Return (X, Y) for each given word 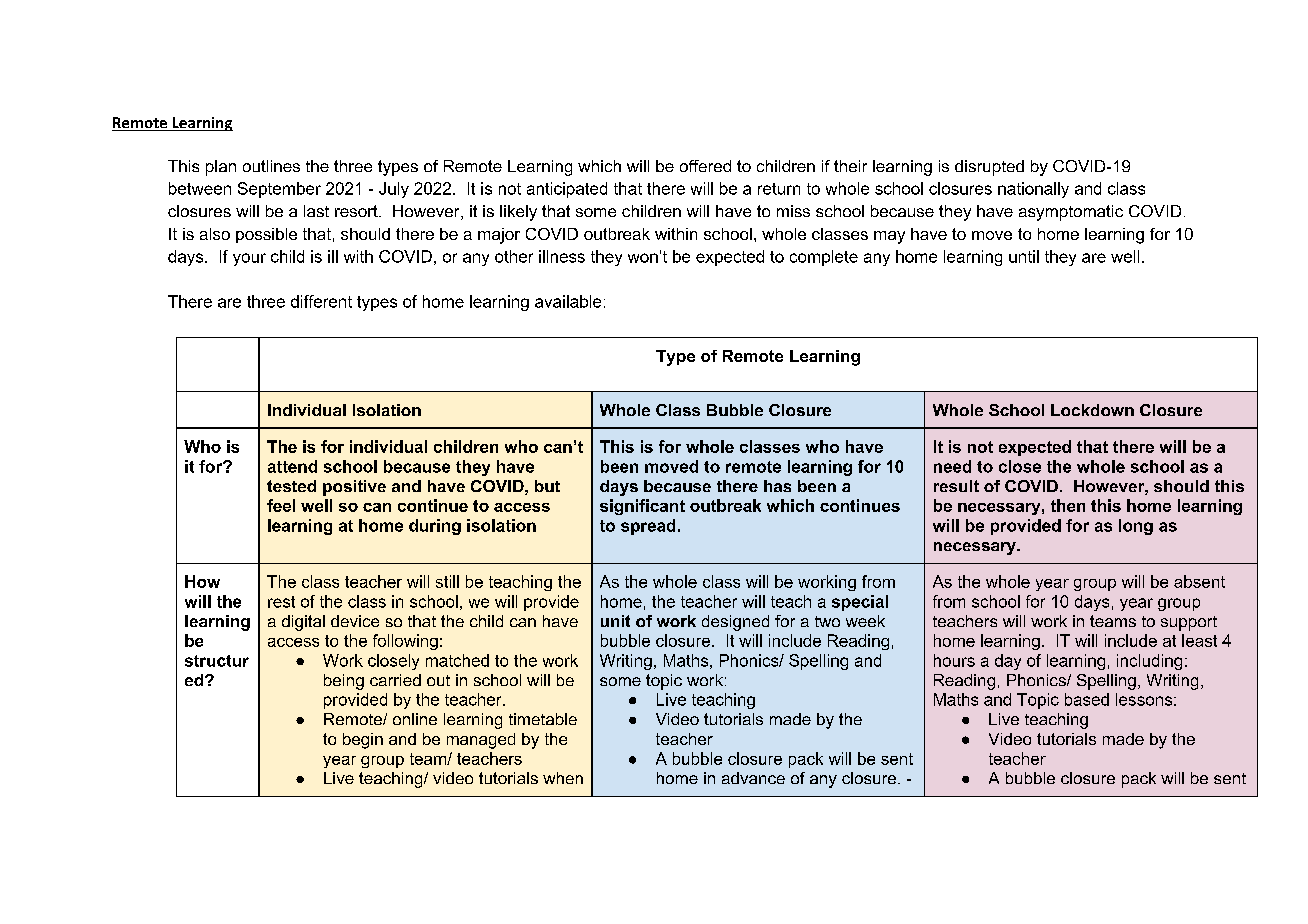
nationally (1033, 190)
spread (648, 527)
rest (281, 602)
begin (363, 741)
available (568, 301)
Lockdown (1092, 410)
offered (705, 166)
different (321, 301)
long (1136, 527)
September (279, 190)
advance (753, 778)
